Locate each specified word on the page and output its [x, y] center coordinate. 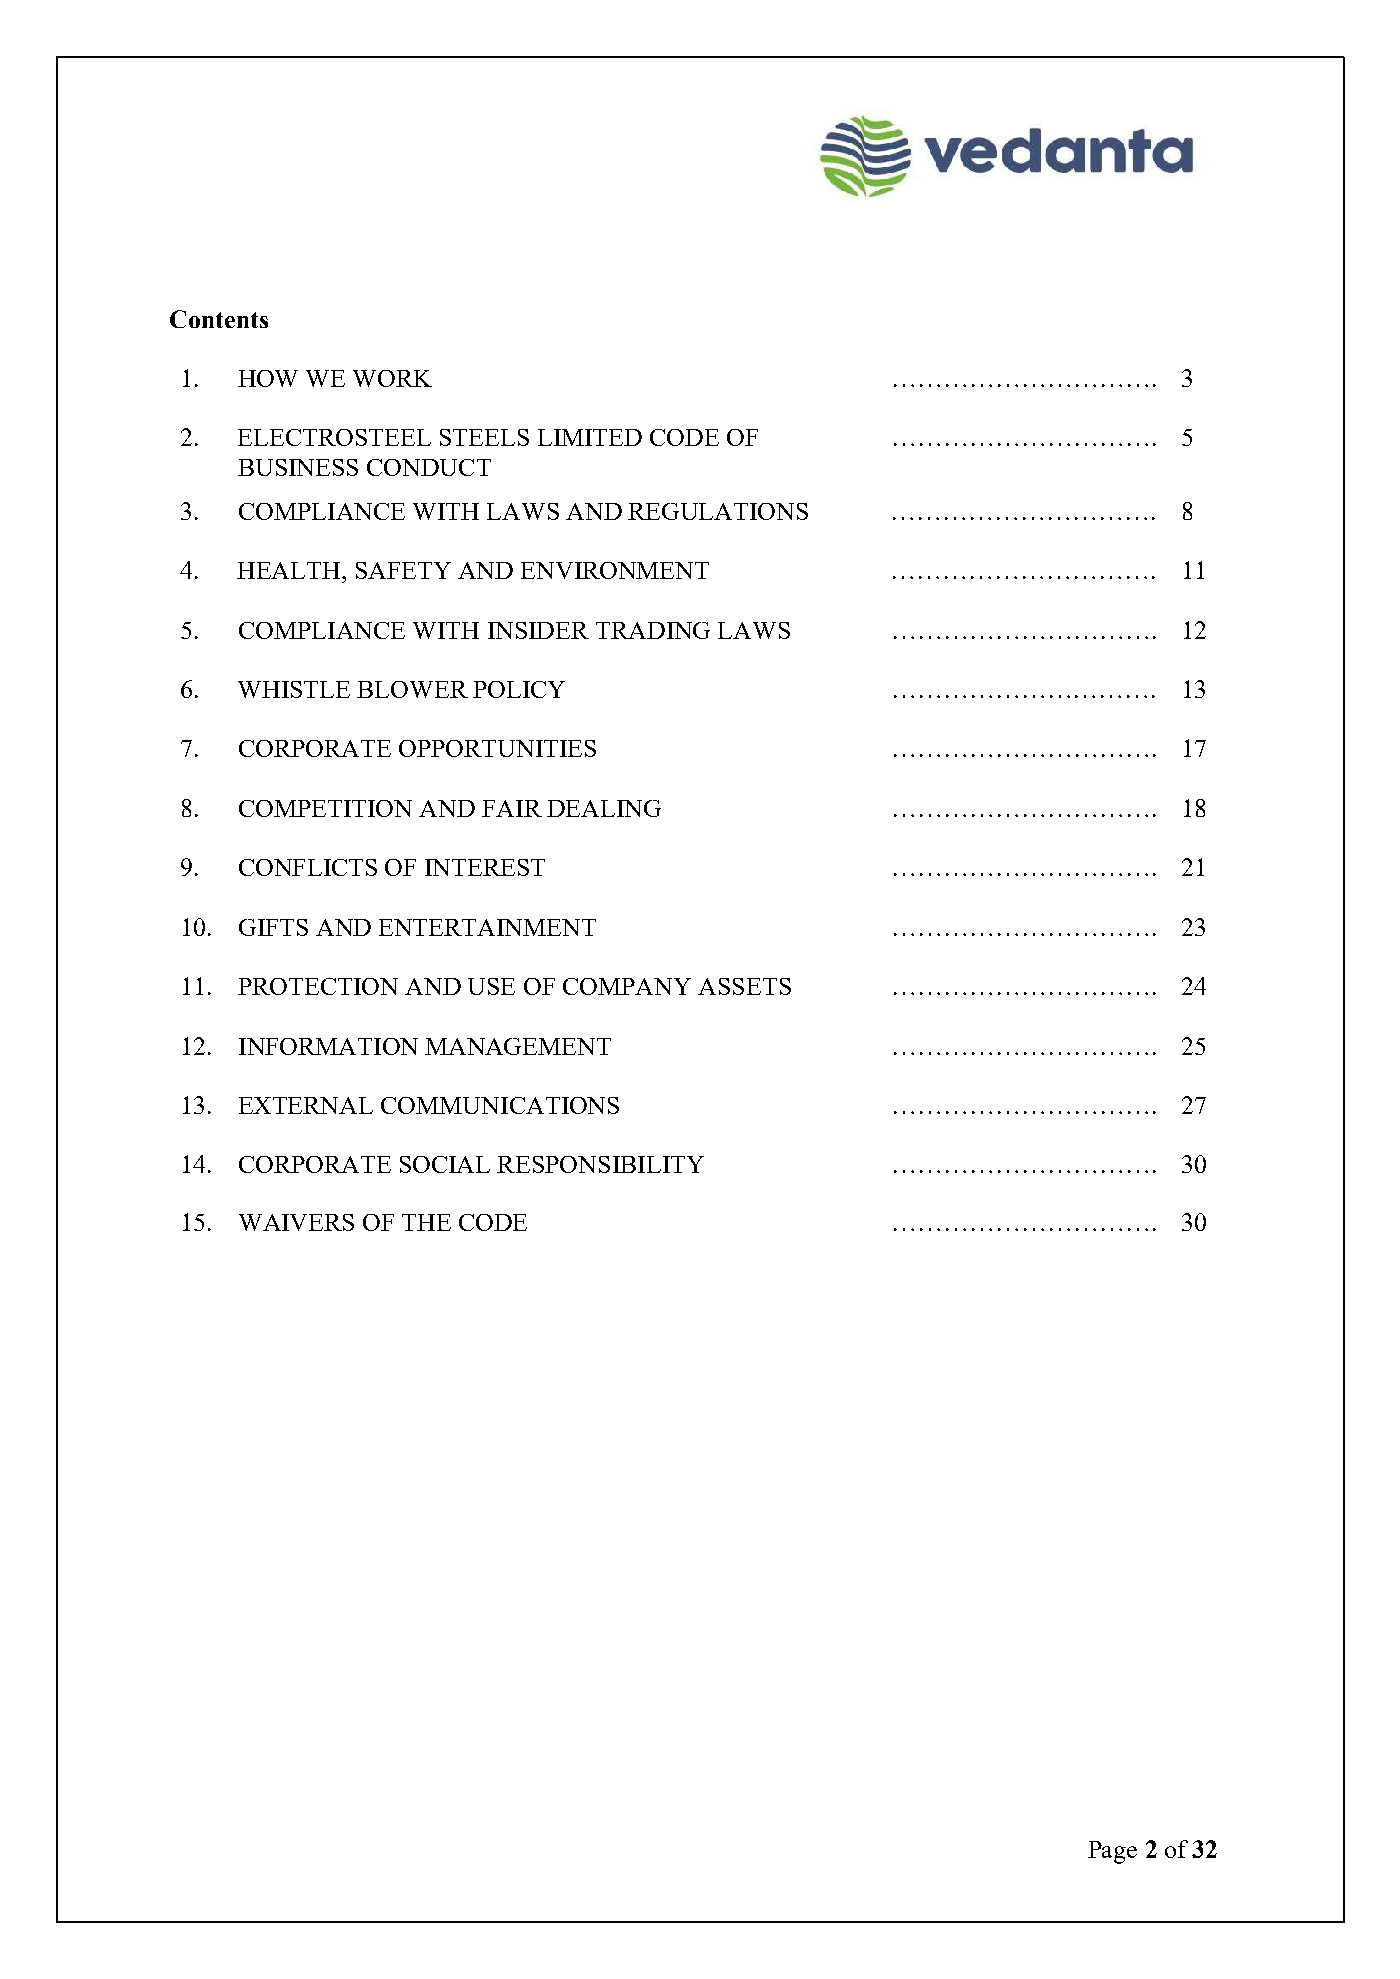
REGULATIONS [718, 511]
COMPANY [627, 986]
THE [426, 1222]
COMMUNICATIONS [500, 1105]
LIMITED [590, 437]
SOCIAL [445, 1164]
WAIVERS [296, 1222]
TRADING [653, 630]
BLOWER [412, 689]
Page [1112, 1852]
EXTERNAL [306, 1105]
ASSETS [744, 986]
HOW [268, 378]
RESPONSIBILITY [600, 1164]
